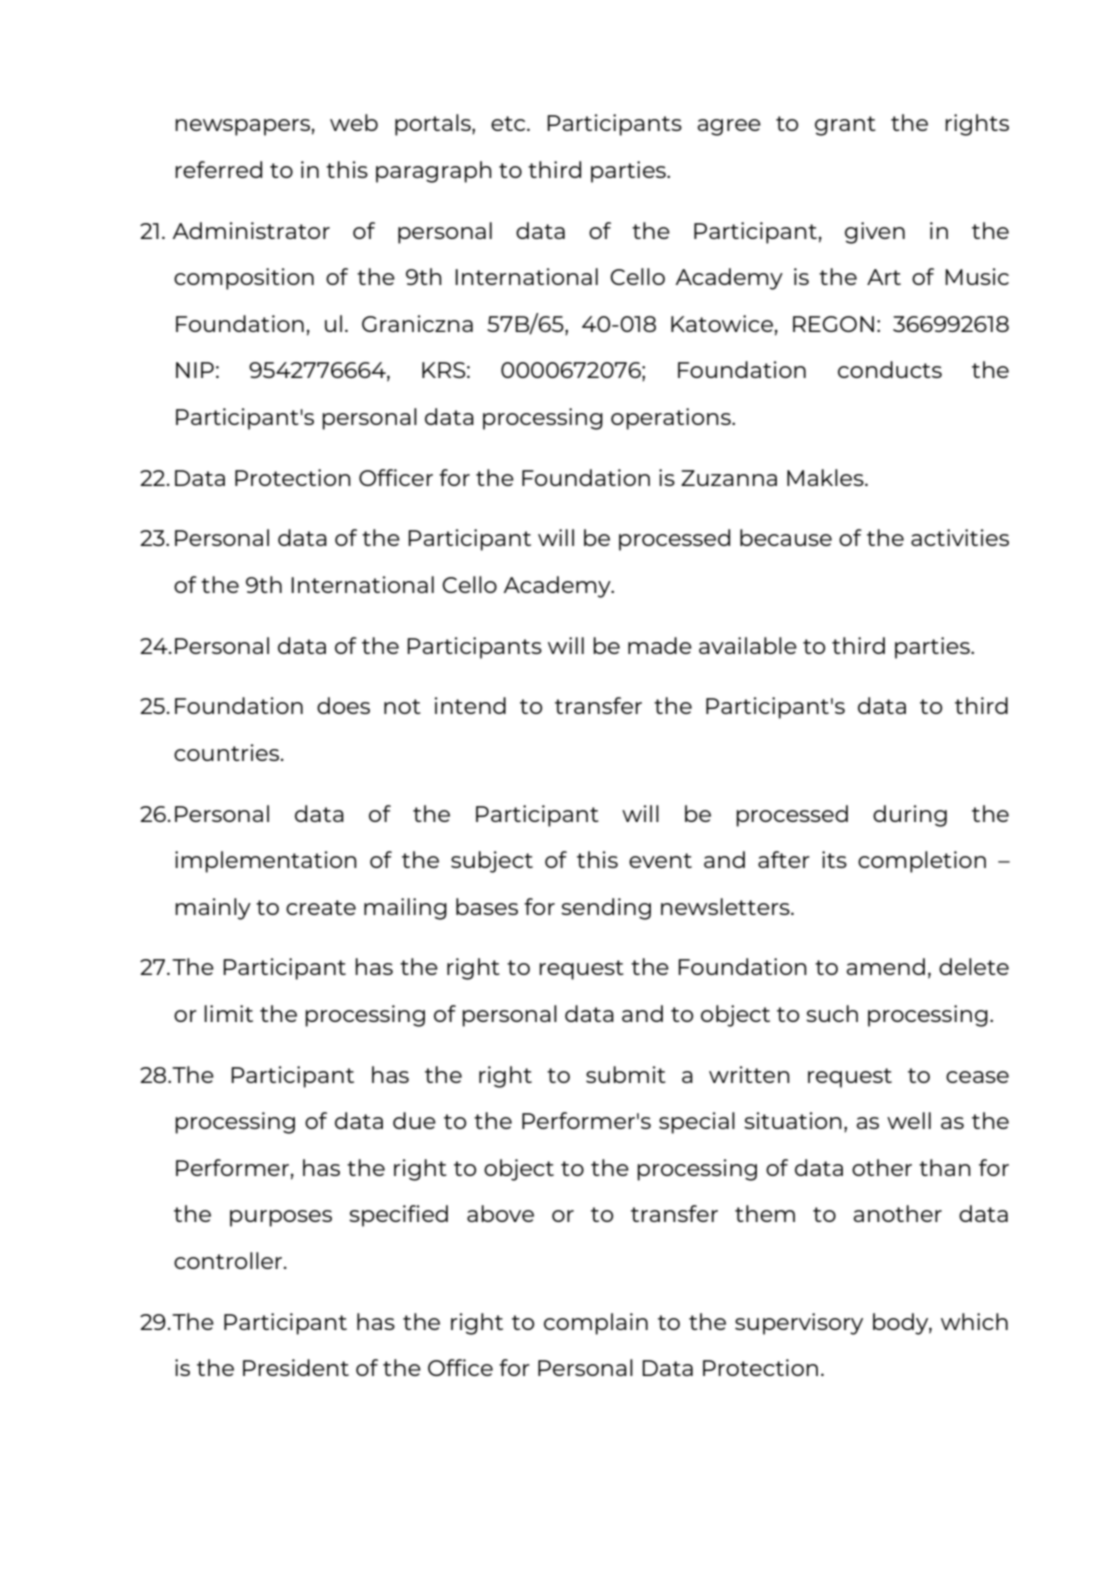 This screenshot has width=1116, height=1578. What do you see at coordinates (509, 123) in the screenshot?
I see `etc` at bounding box center [509, 123].
